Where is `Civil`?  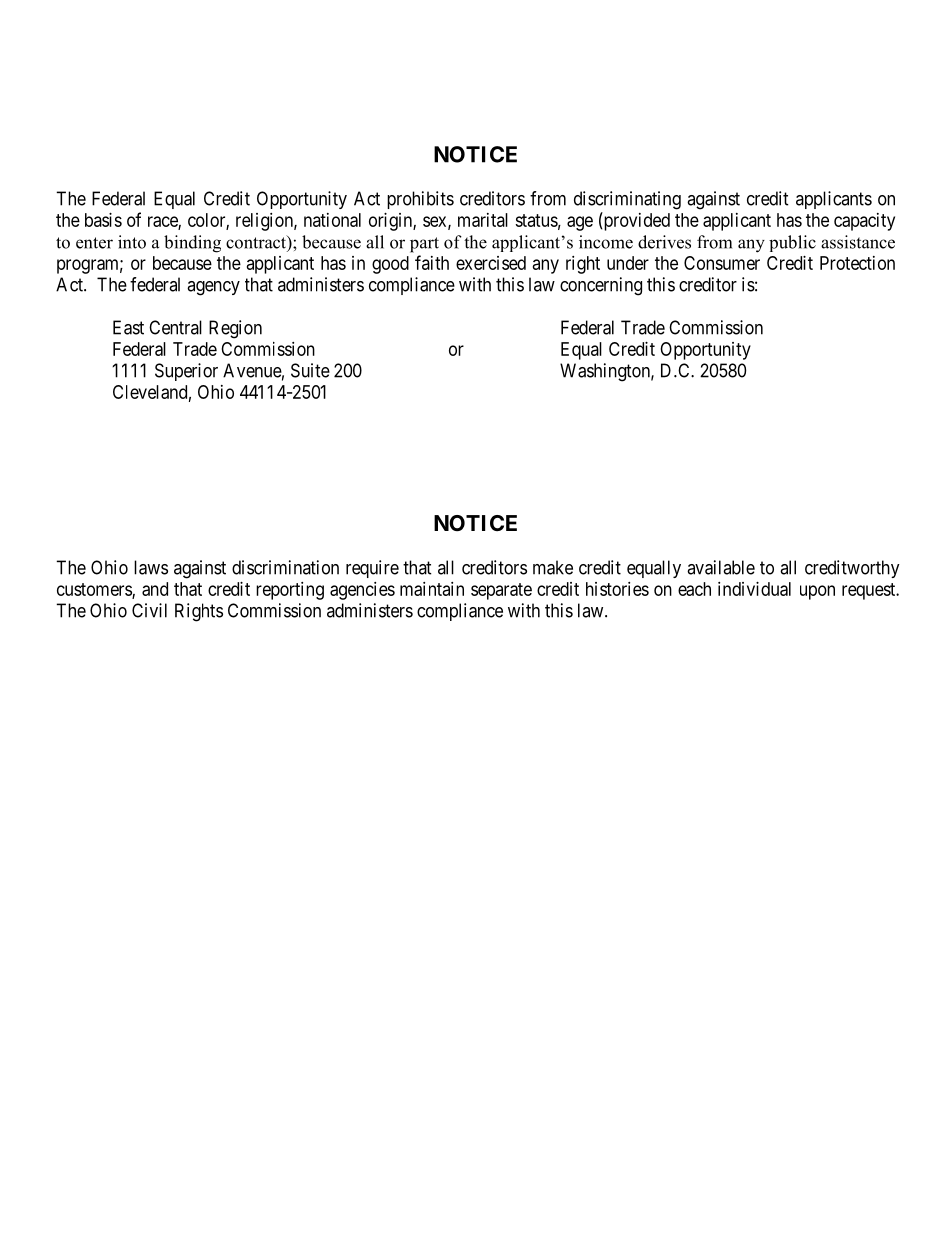 Civil is located at coordinates (149, 610).
